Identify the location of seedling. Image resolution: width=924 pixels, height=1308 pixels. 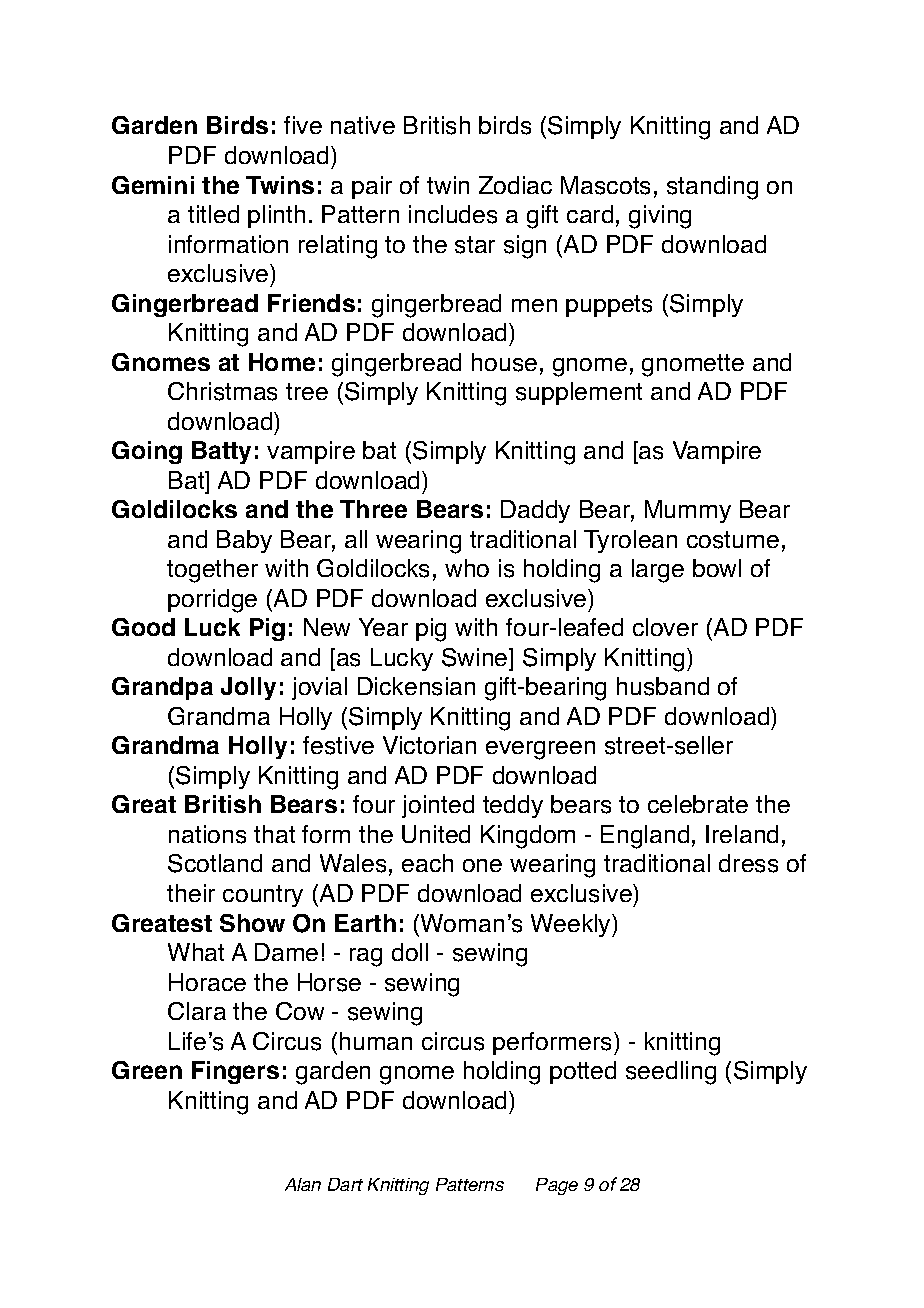
(671, 1073).
